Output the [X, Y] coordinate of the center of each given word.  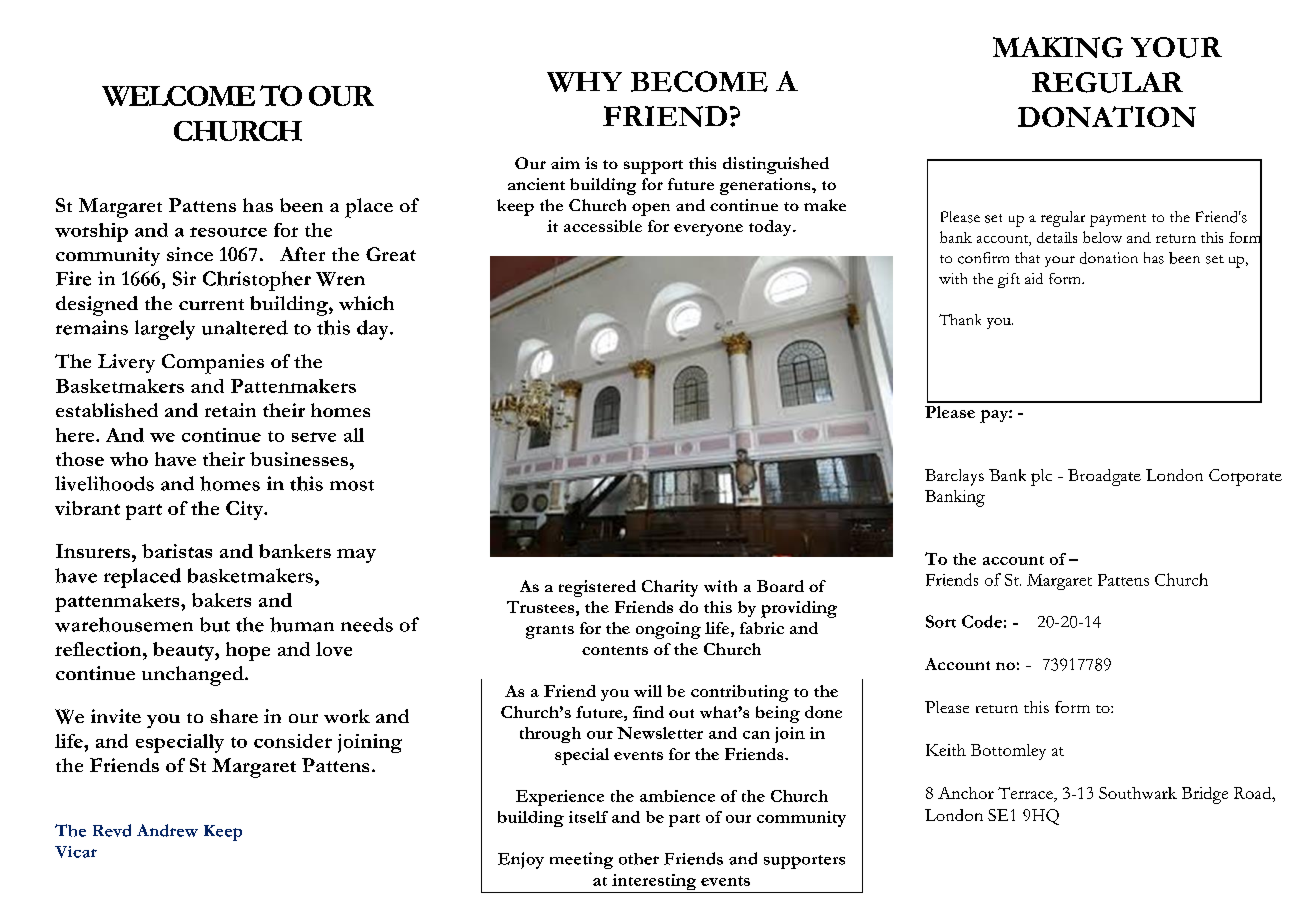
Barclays [954, 477]
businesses [299, 459]
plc [1041, 477]
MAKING [1058, 47]
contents [615, 650]
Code [982, 621]
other [639, 859]
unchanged [194, 676]
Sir [184, 278]
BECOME [699, 81]
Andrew [167, 830]
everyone [708, 230]
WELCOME [178, 96]
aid [1034, 278]
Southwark [1138, 793]
